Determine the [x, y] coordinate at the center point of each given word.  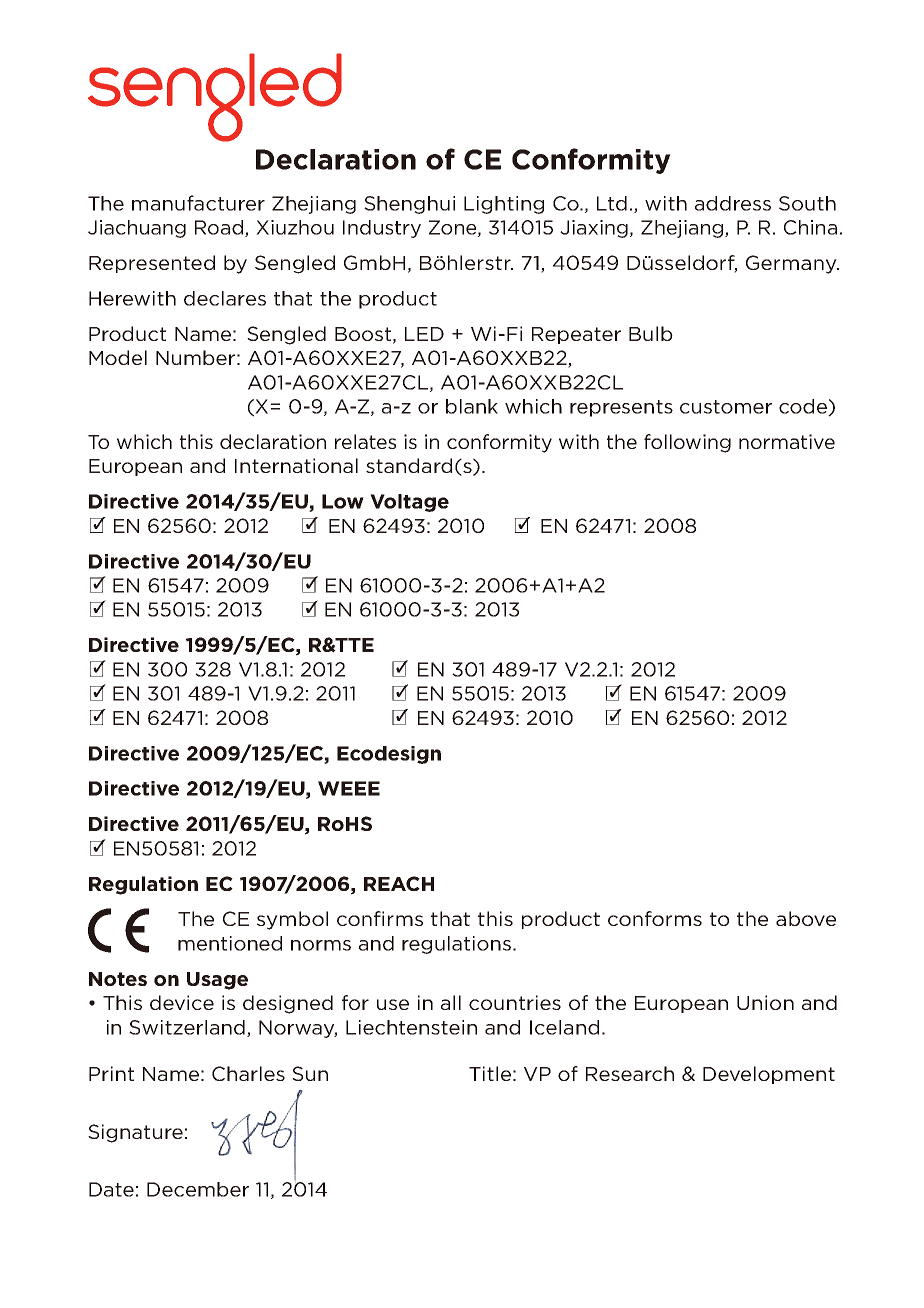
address [733, 203]
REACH [399, 883]
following [687, 443]
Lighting [504, 205]
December [198, 1189]
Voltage [409, 503]
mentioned [230, 943]
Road [220, 228]
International [296, 465]
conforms [655, 918]
